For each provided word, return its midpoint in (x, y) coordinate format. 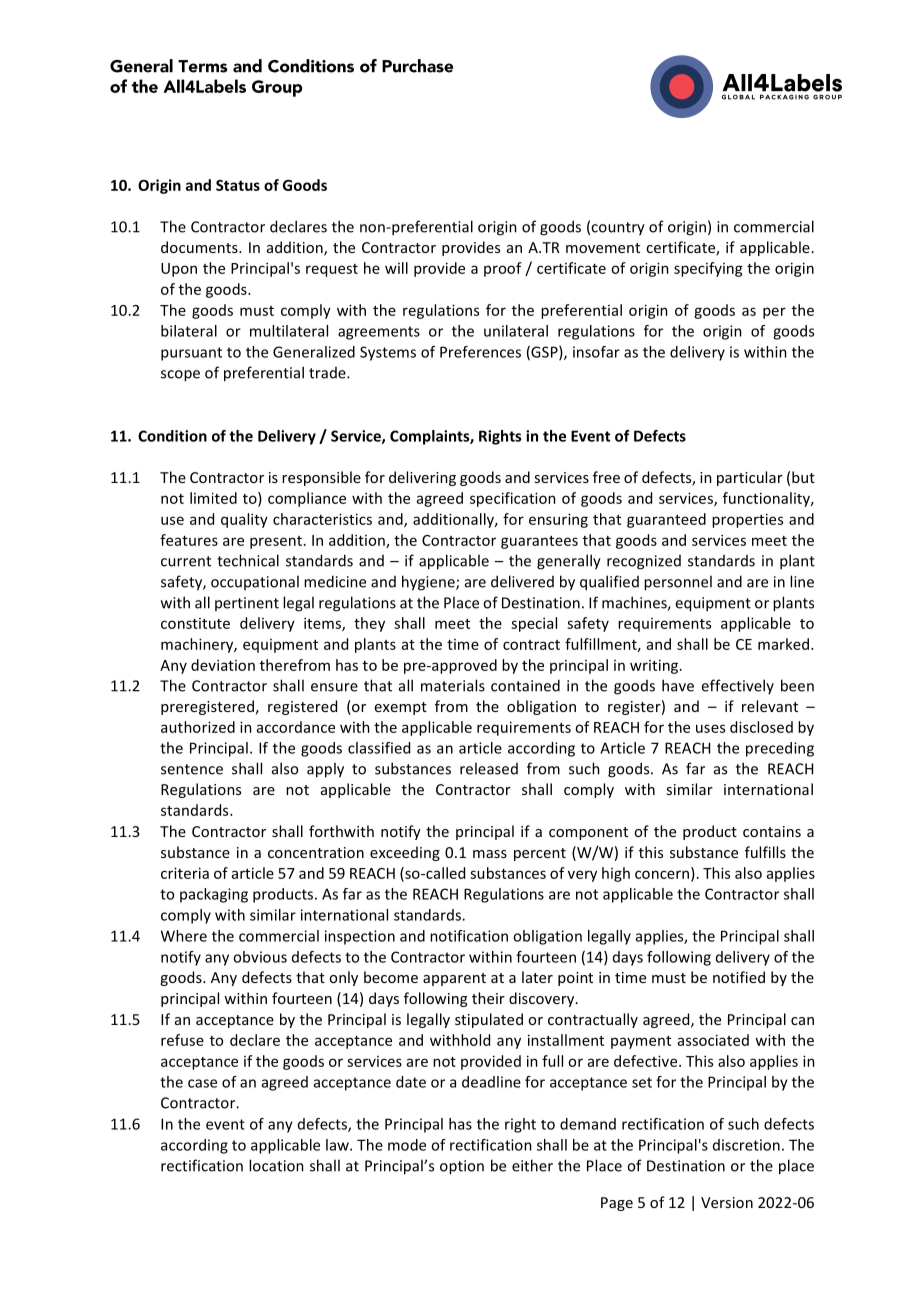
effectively (737, 686)
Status (238, 185)
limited (213, 498)
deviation (223, 665)
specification (513, 499)
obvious (260, 957)
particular (750, 478)
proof (503, 269)
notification (469, 936)
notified (739, 977)
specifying (708, 269)
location (276, 1165)
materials (453, 685)
